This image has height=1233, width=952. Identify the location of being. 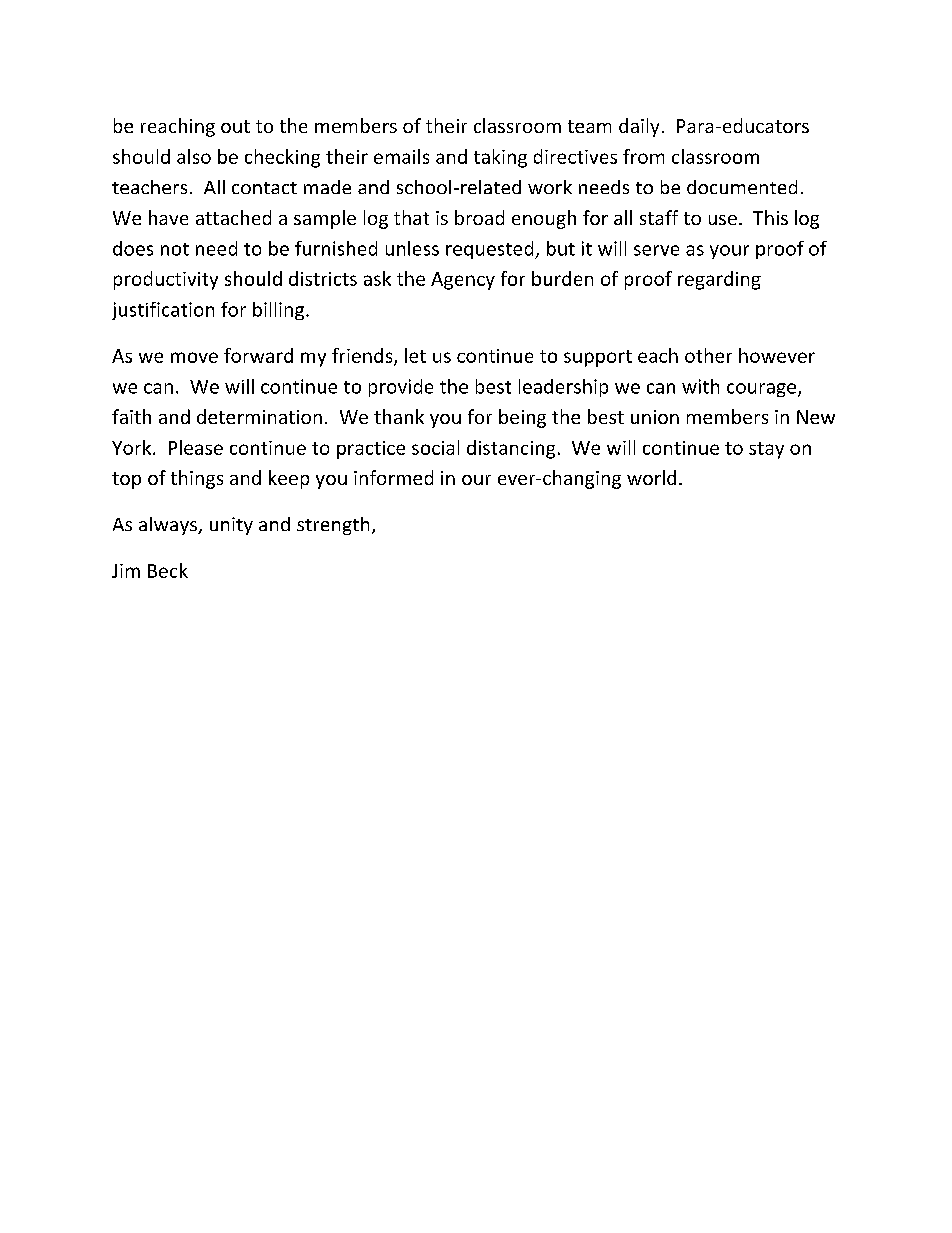
(522, 418).
